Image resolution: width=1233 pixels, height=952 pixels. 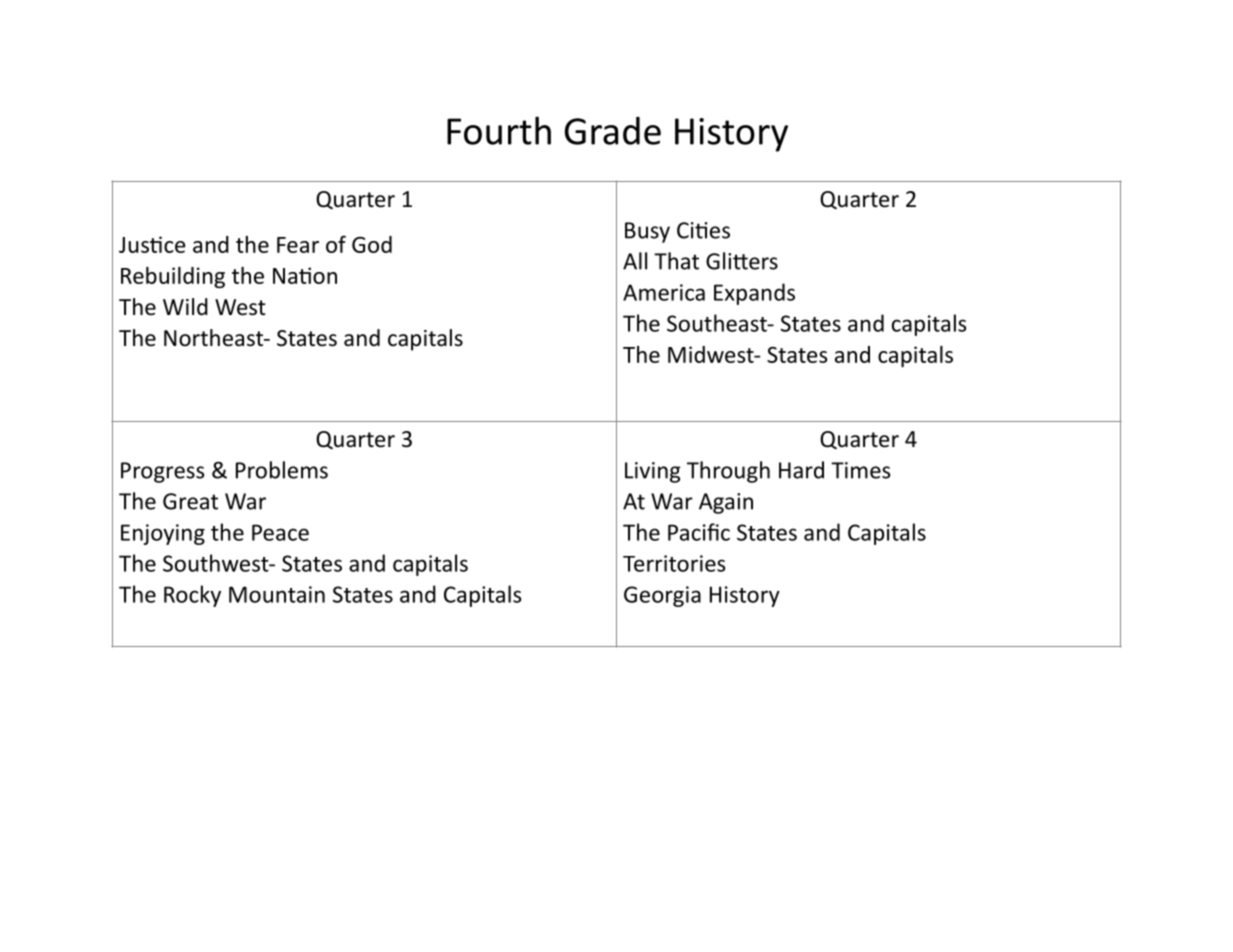 What do you see at coordinates (277, 594) in the screenshot?
I see `Mountain` at bounding box center [277, 594].
